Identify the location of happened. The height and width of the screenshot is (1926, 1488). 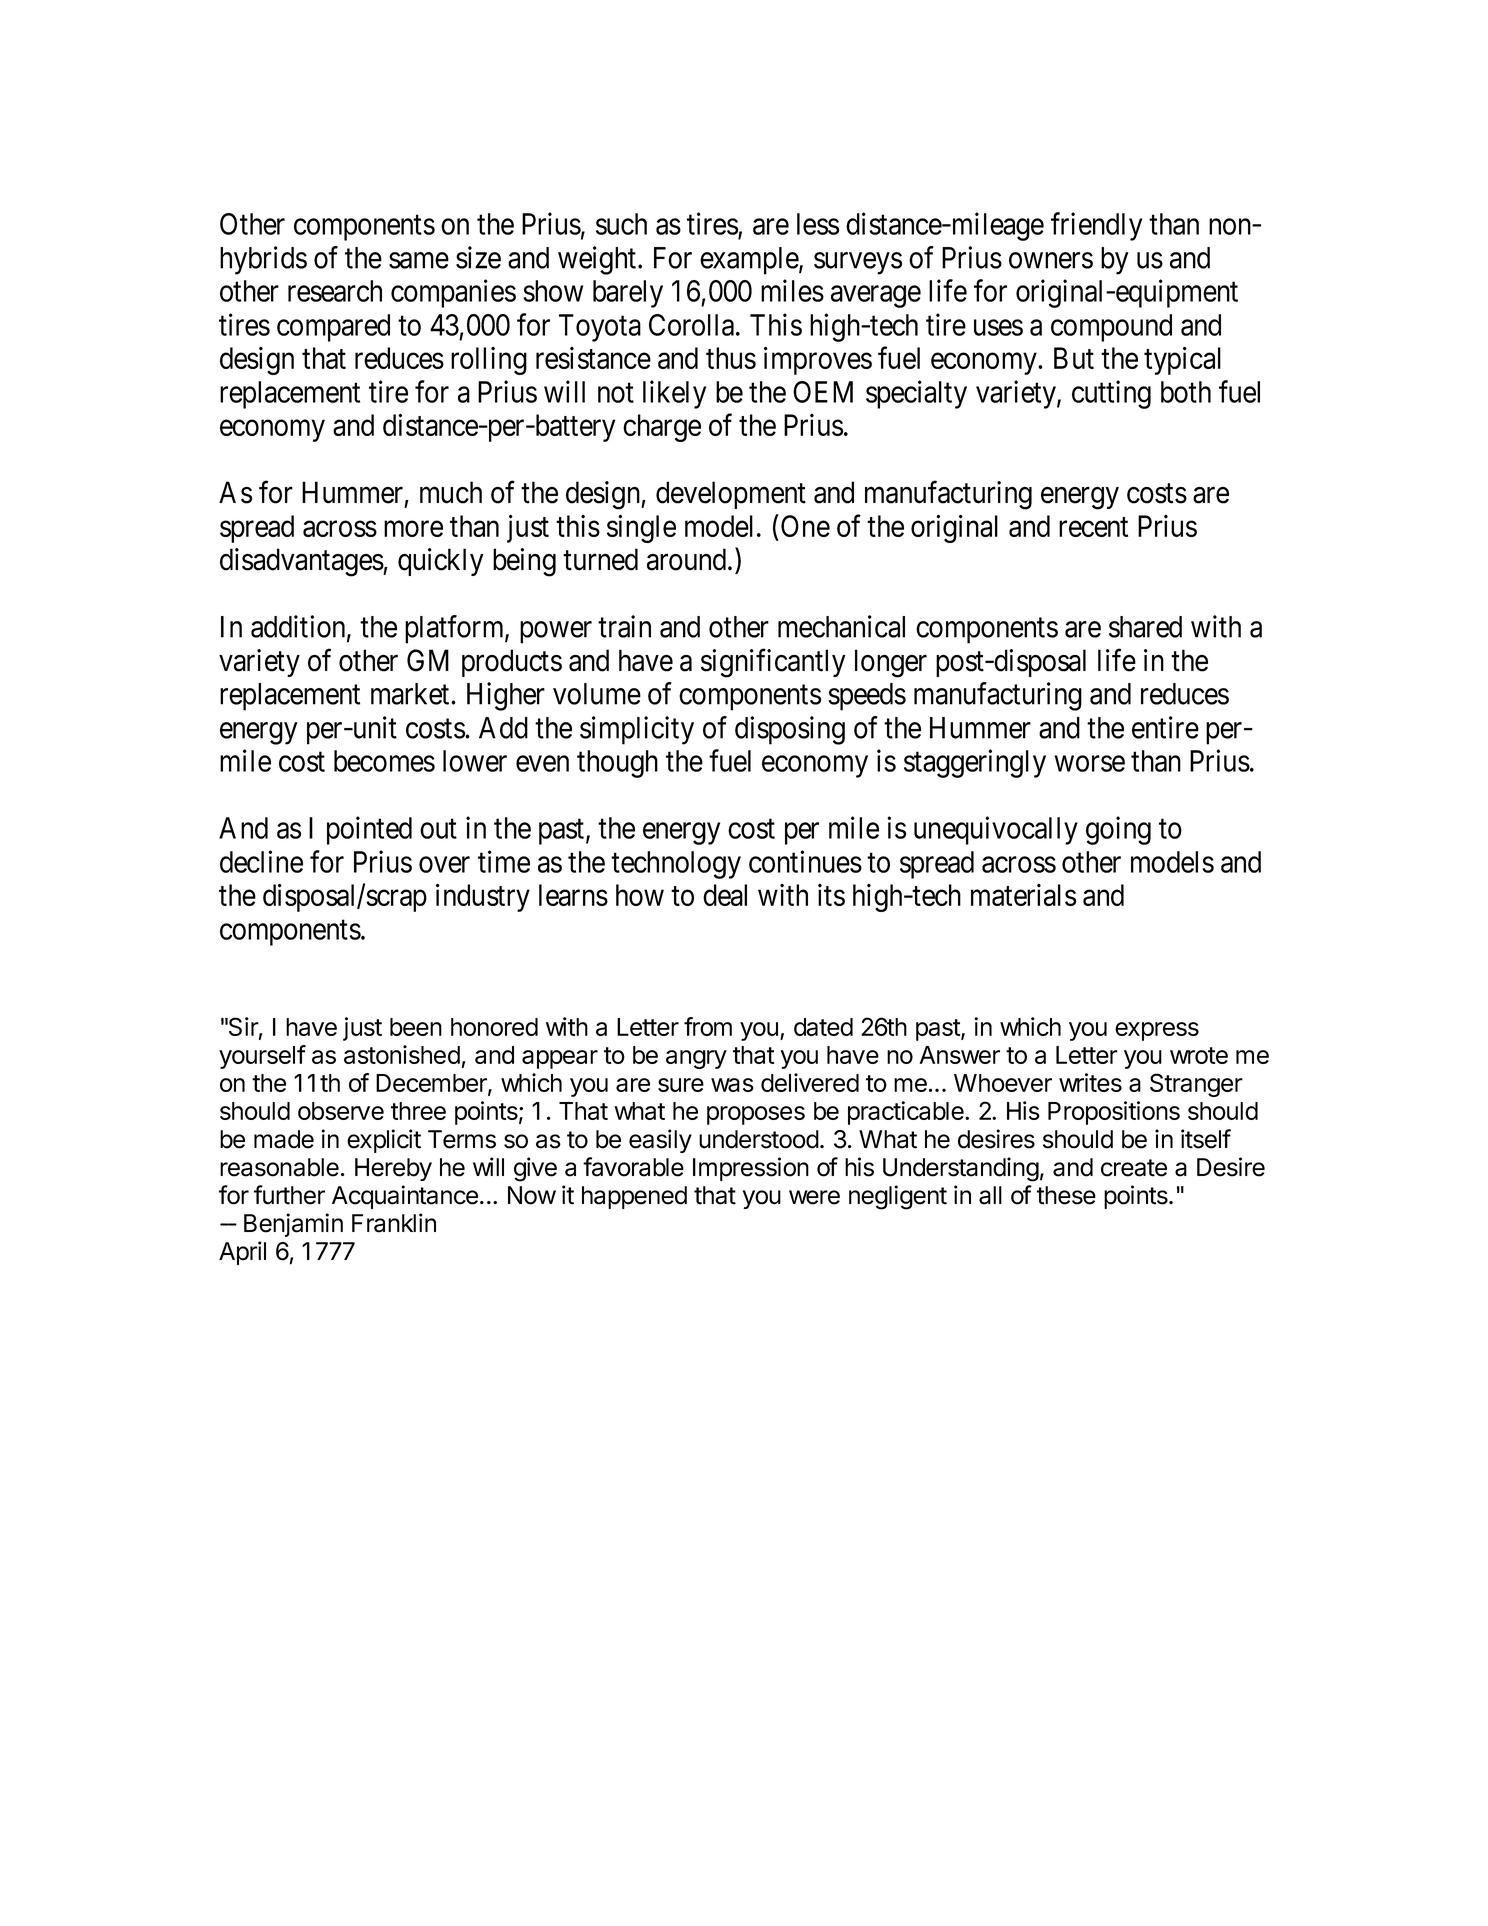
(634, 1197).
